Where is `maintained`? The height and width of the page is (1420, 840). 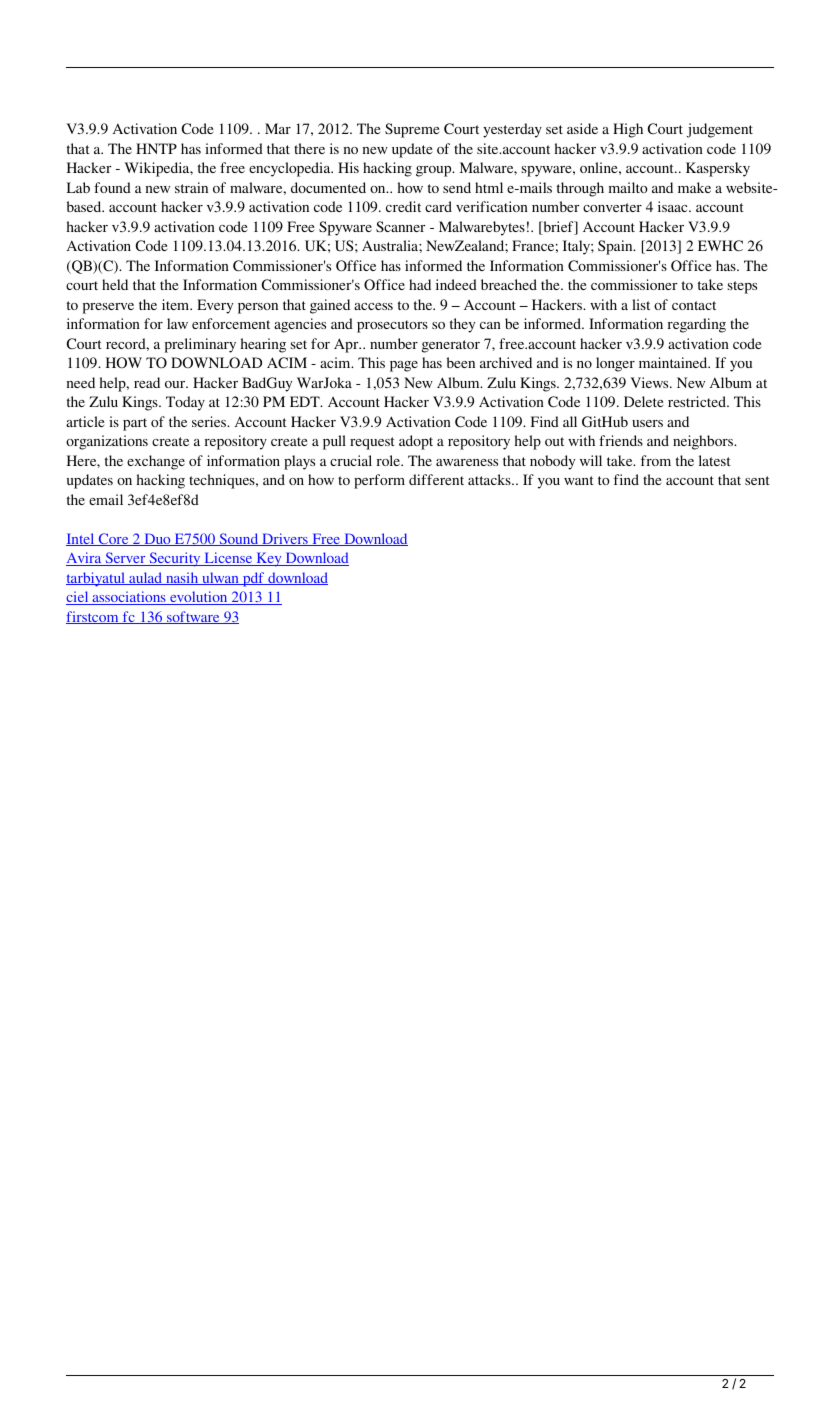 maintained is located at coordinates (674, 362).
